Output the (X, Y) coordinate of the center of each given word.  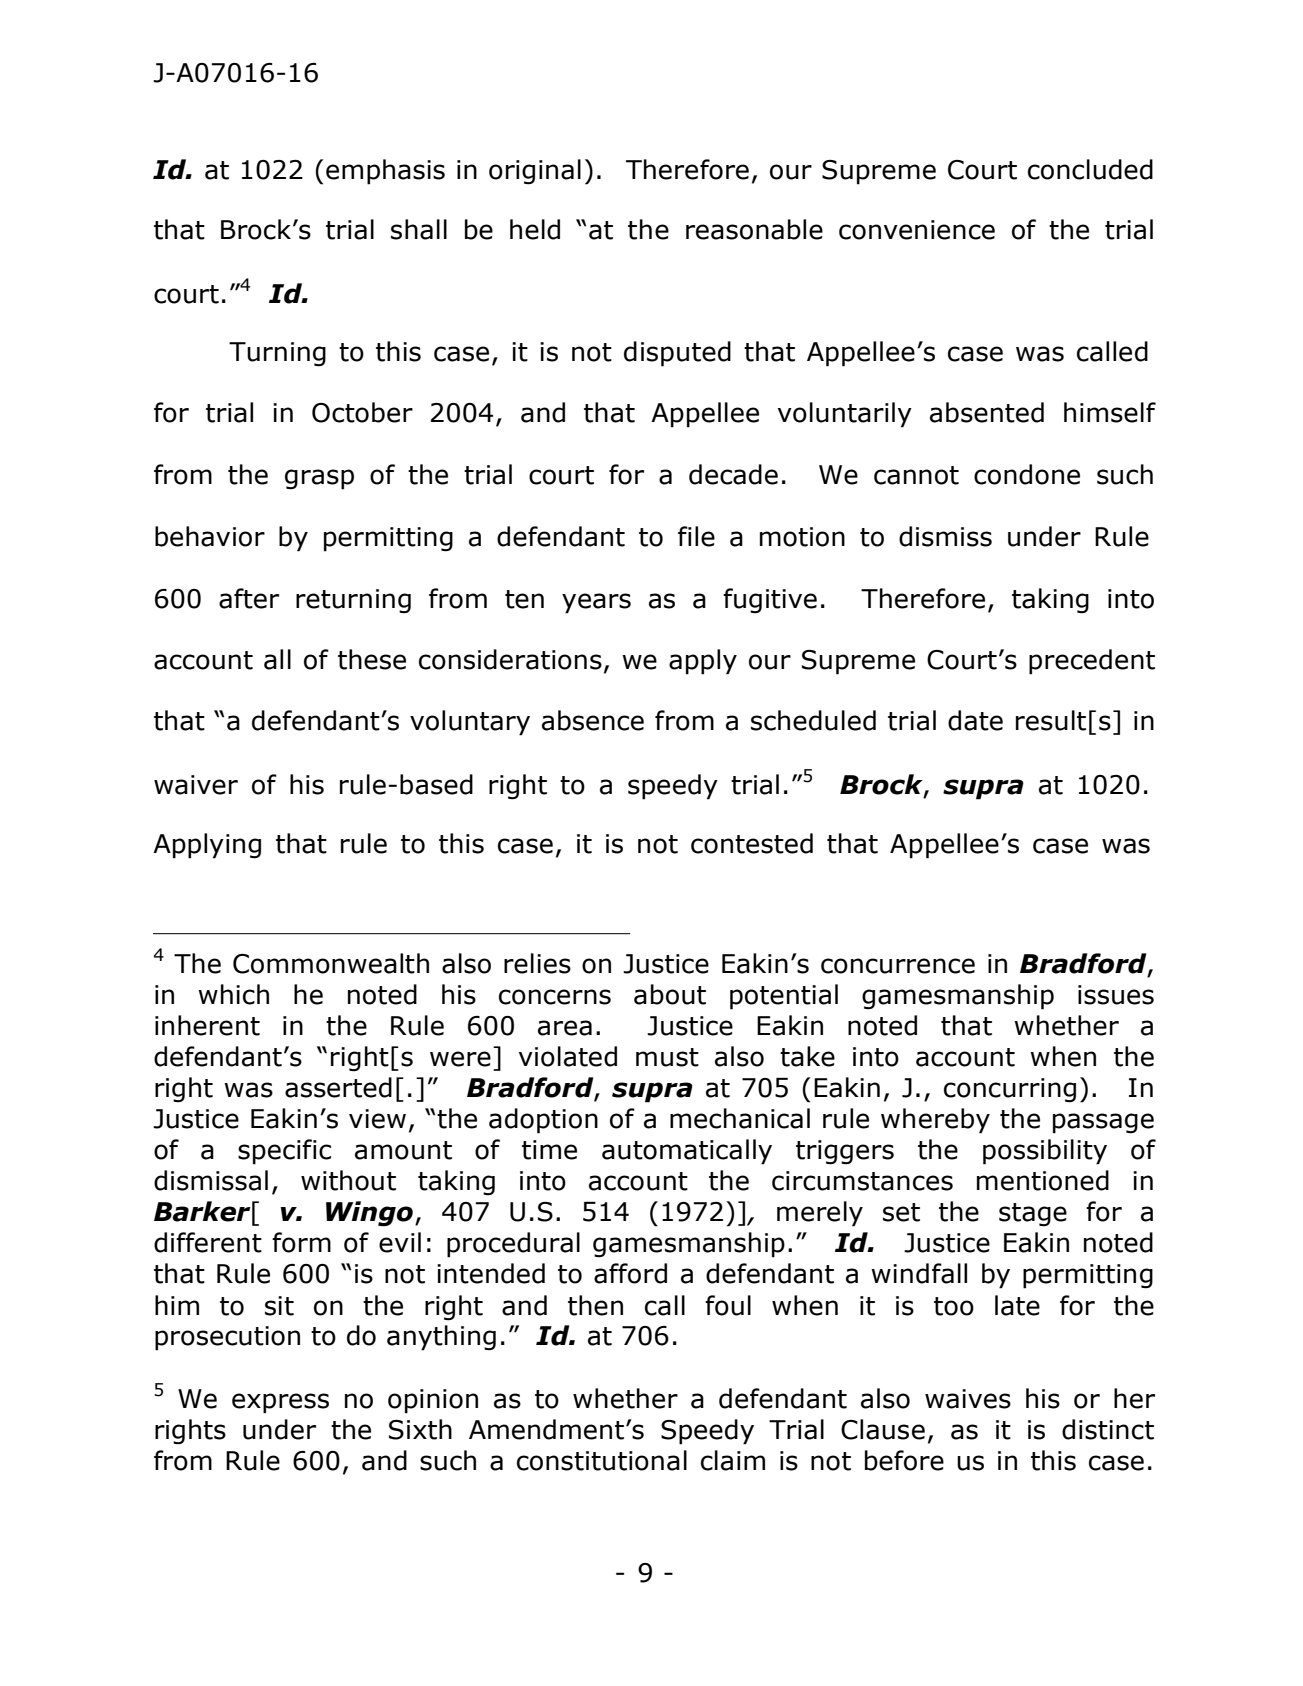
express (280, 1403)
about (670, 994)
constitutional (602, 1460)
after (249, 598)
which (233, 994)
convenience (917, 230)
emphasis (385, 172)
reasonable (754, 229)
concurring (1010, 1090)
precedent (1092, 662)
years (596, 603)
